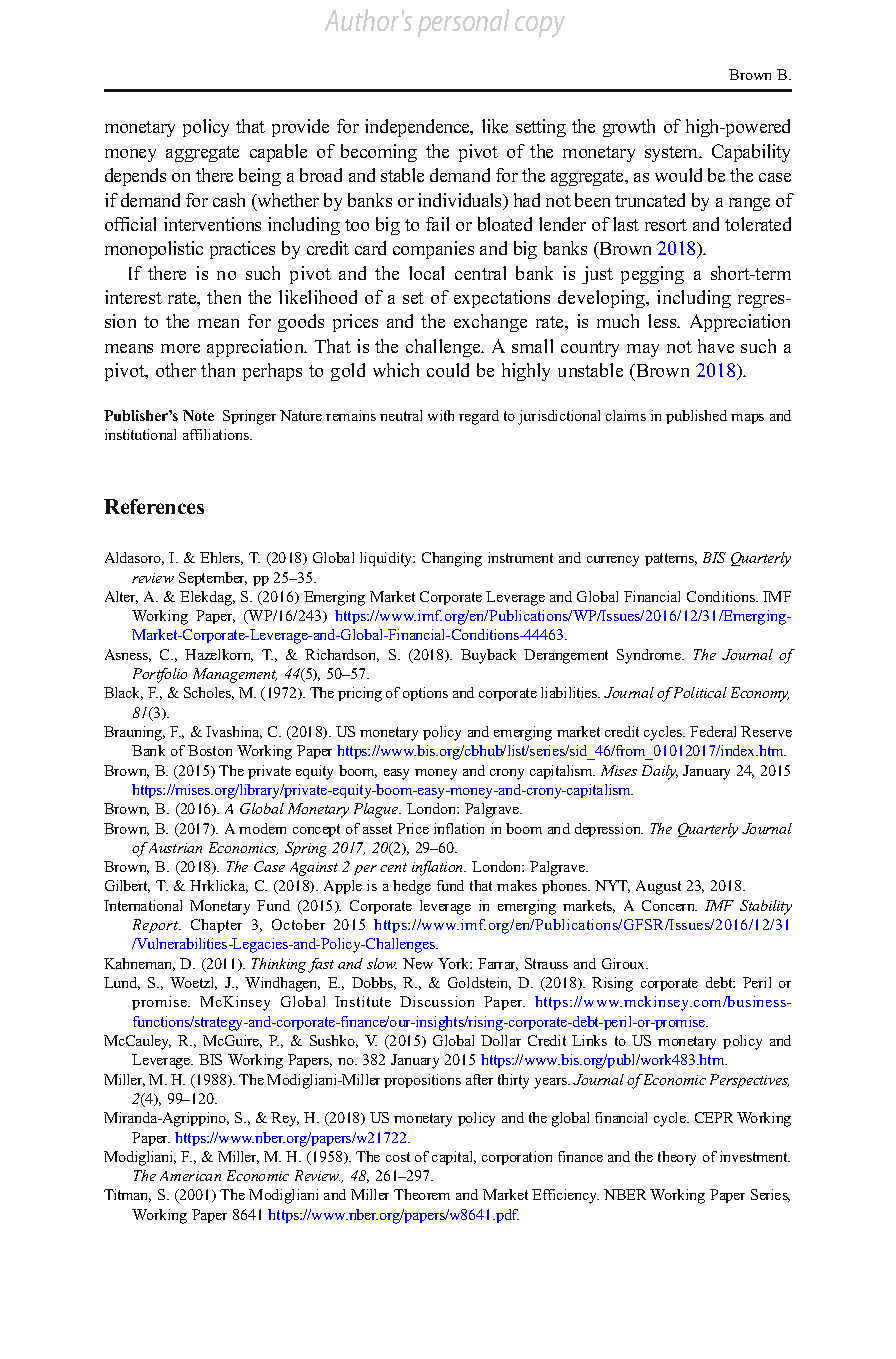 This page has height=1359, width=896. I want to click on theory, so click(677, 1158).
